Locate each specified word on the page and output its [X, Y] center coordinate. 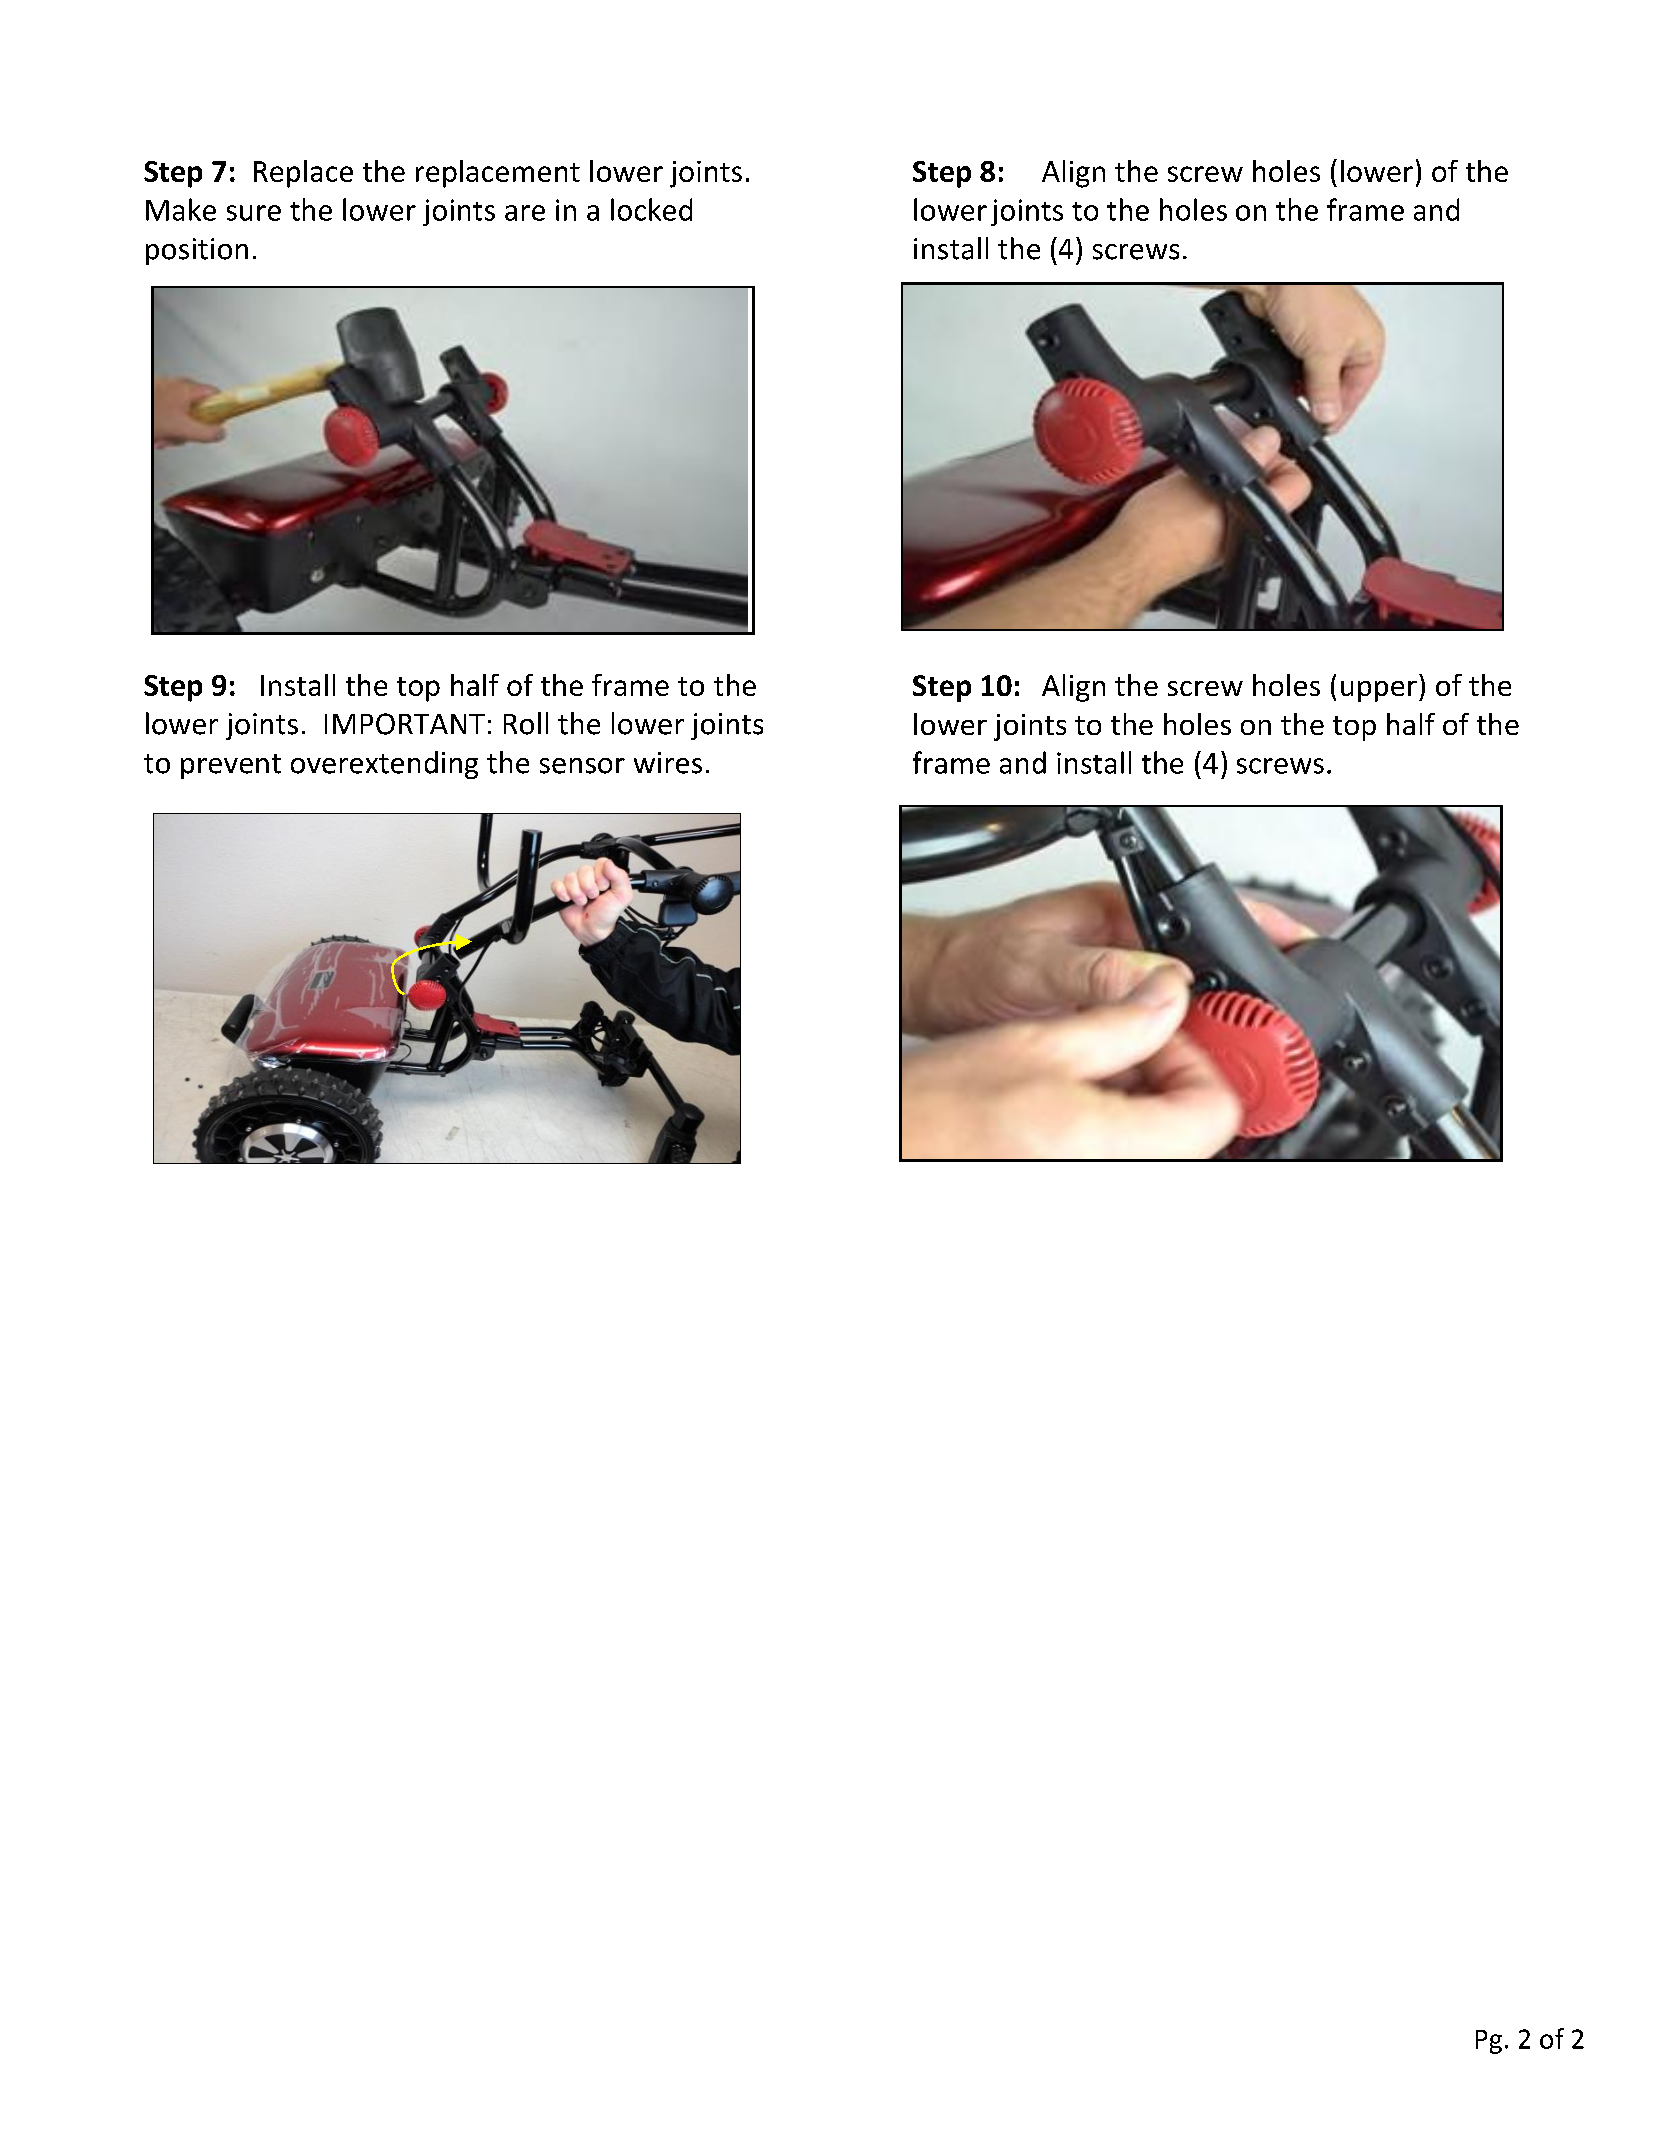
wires [668, 763]
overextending [384, 765]
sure [254, 213]
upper [1379, 691]
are [525, 213]
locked [651, 209]
